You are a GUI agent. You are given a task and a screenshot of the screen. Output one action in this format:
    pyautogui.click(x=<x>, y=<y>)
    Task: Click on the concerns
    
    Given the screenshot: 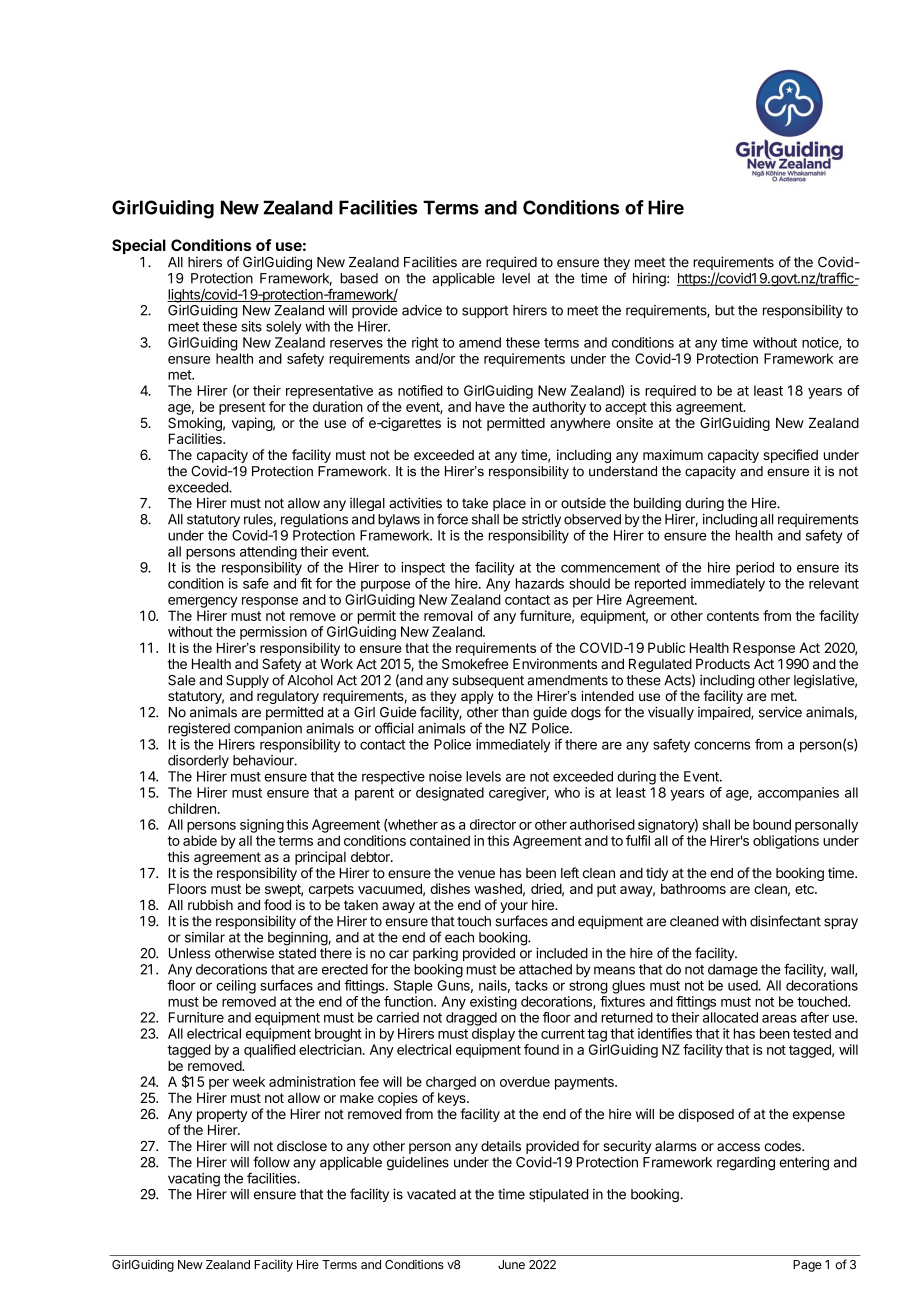 What is the action you would take?
    pyautogui.click(x=722, y=745)
